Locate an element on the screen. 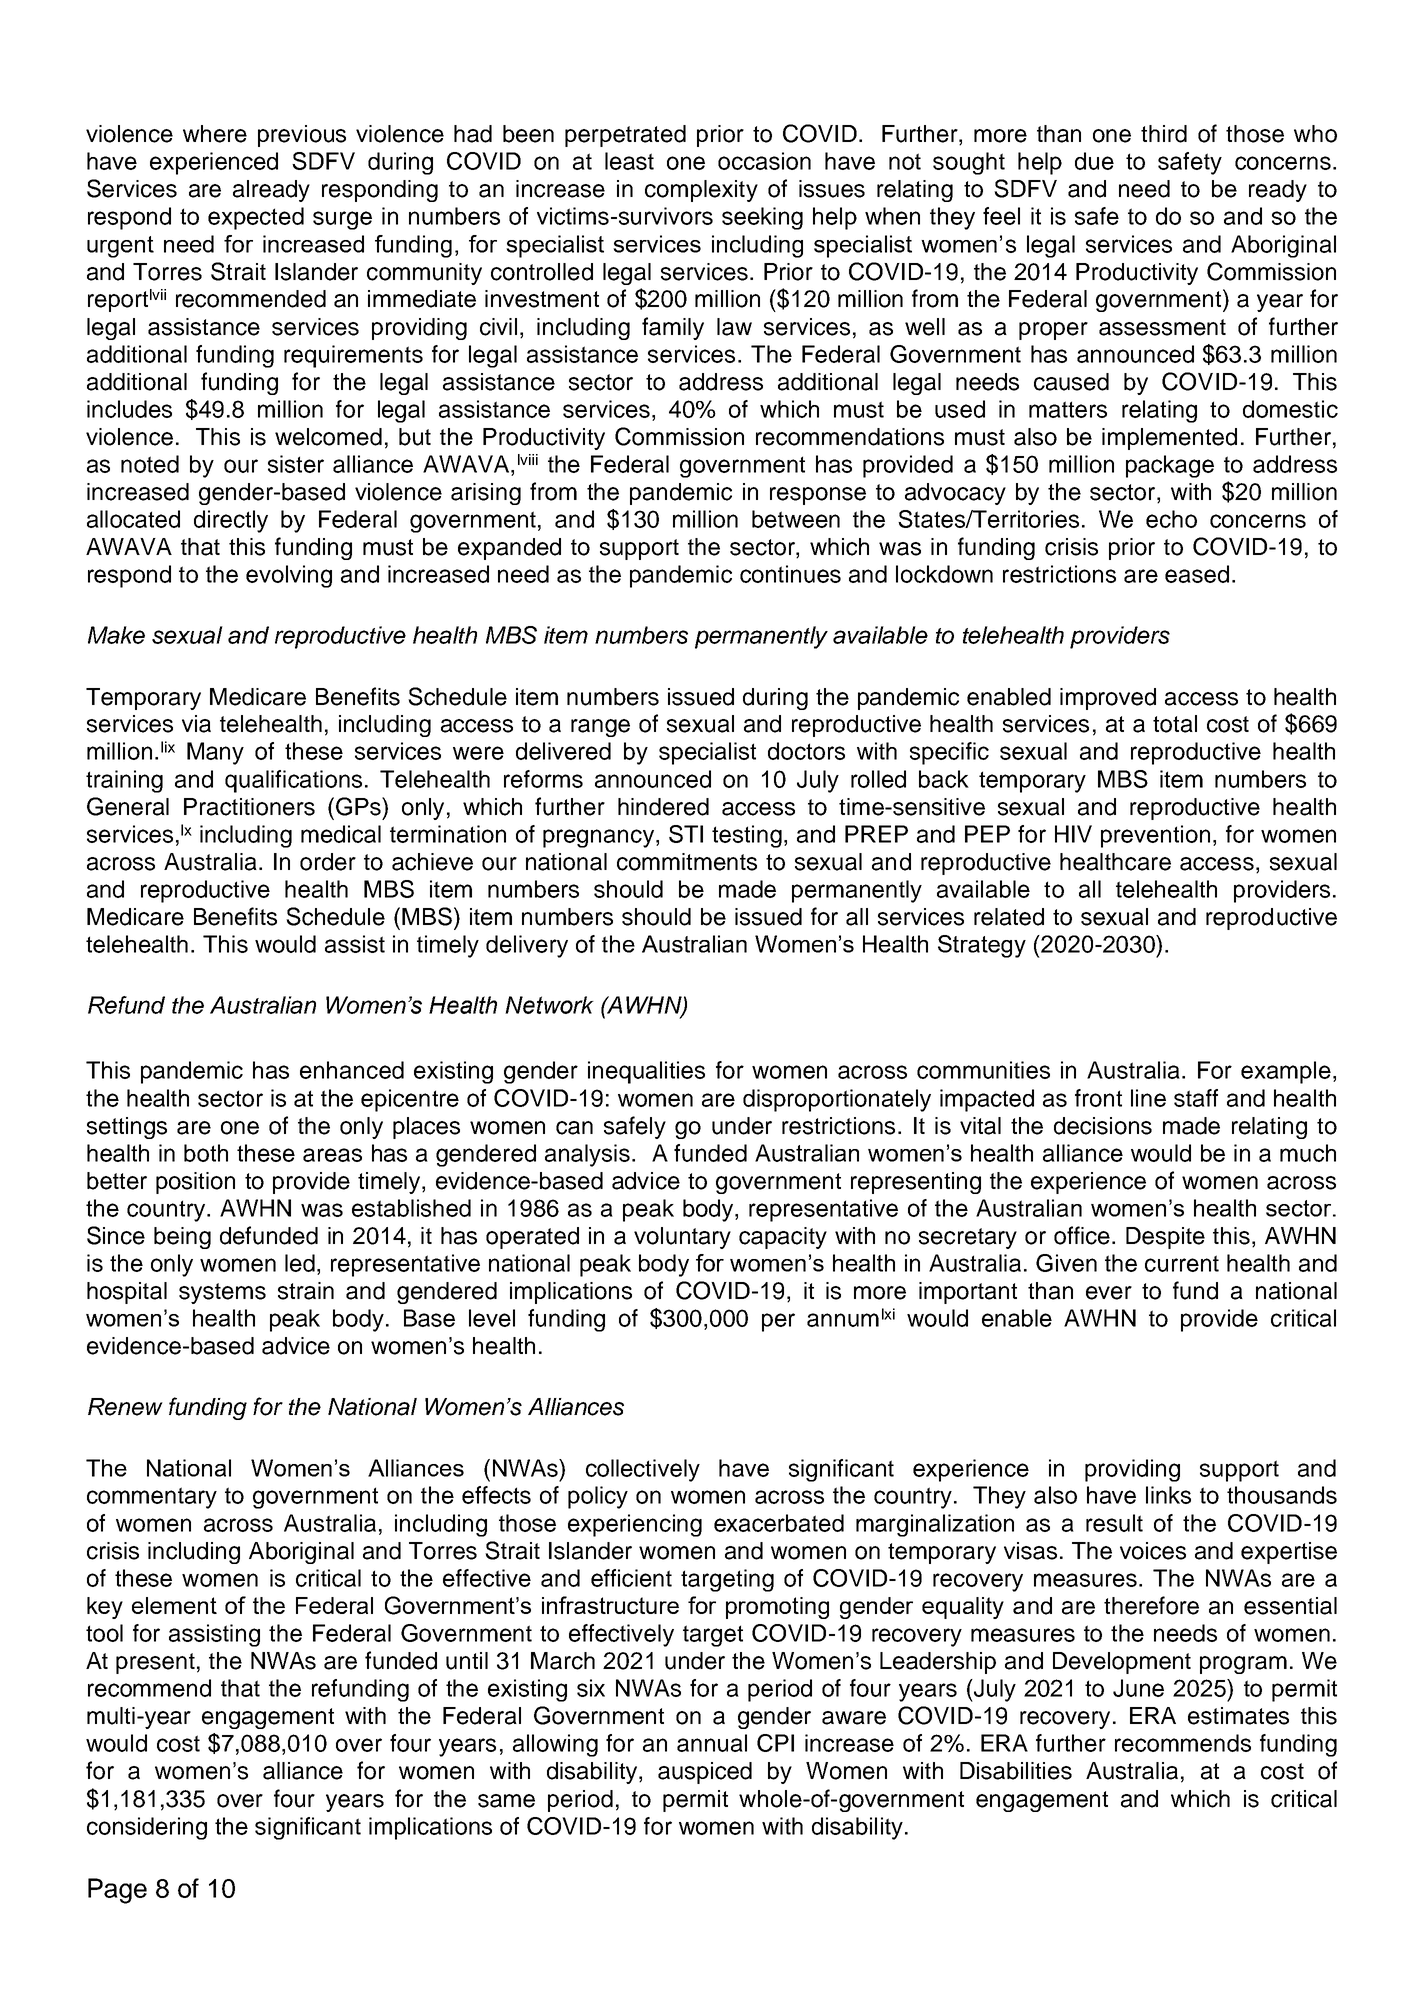 The width and height of the screenshot is (1424, 2016). voluntary is located at coordinates (682, 1238).
